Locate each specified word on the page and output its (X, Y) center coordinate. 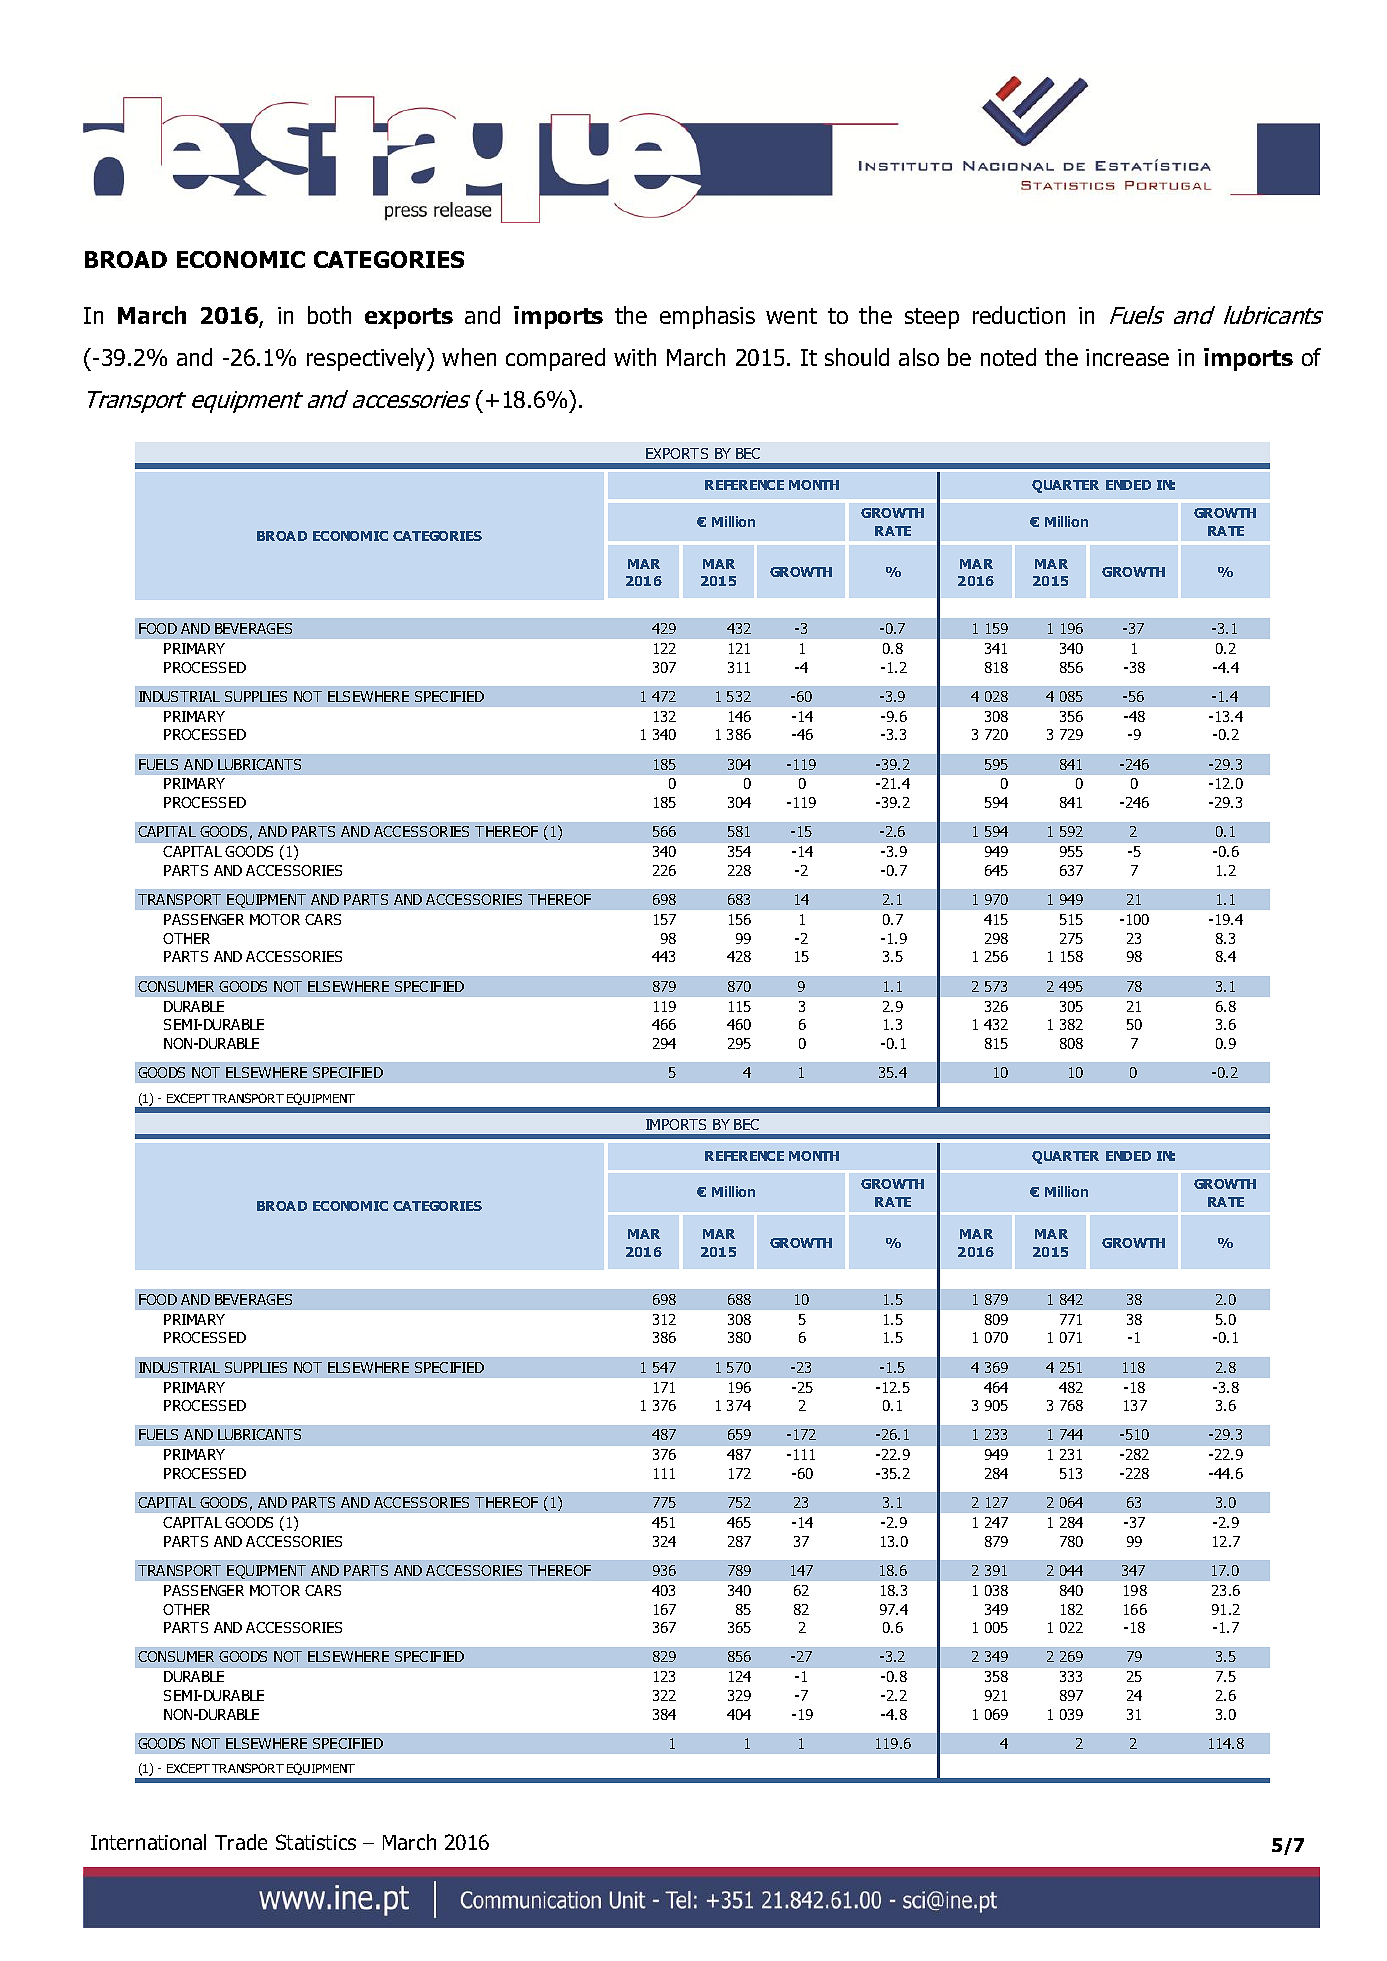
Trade (241, 1842)
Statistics (316, 1842)
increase (1127, 357)
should (857, 357)
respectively (368, 359)
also (919, 357)
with (635, 357)
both (329, 315)
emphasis (707, 317)
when (469, 357)
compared (555, 359)
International (148, 1842)
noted (1008, 357)
